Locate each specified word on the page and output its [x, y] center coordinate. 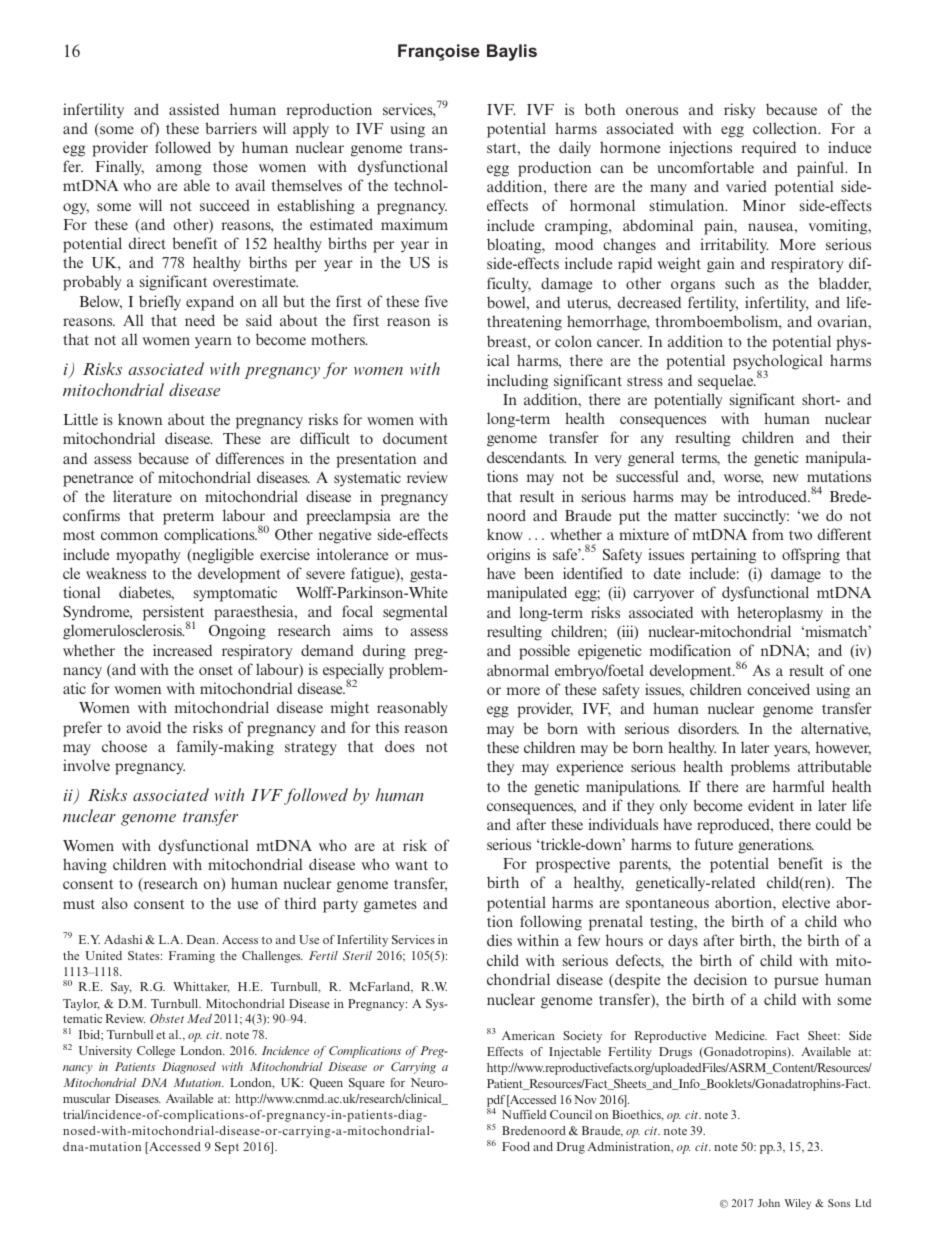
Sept [227, 1148]
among [179, 170]
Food [516, 1146]
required [769, 149]
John [769, 1203]
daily [575, 149]
